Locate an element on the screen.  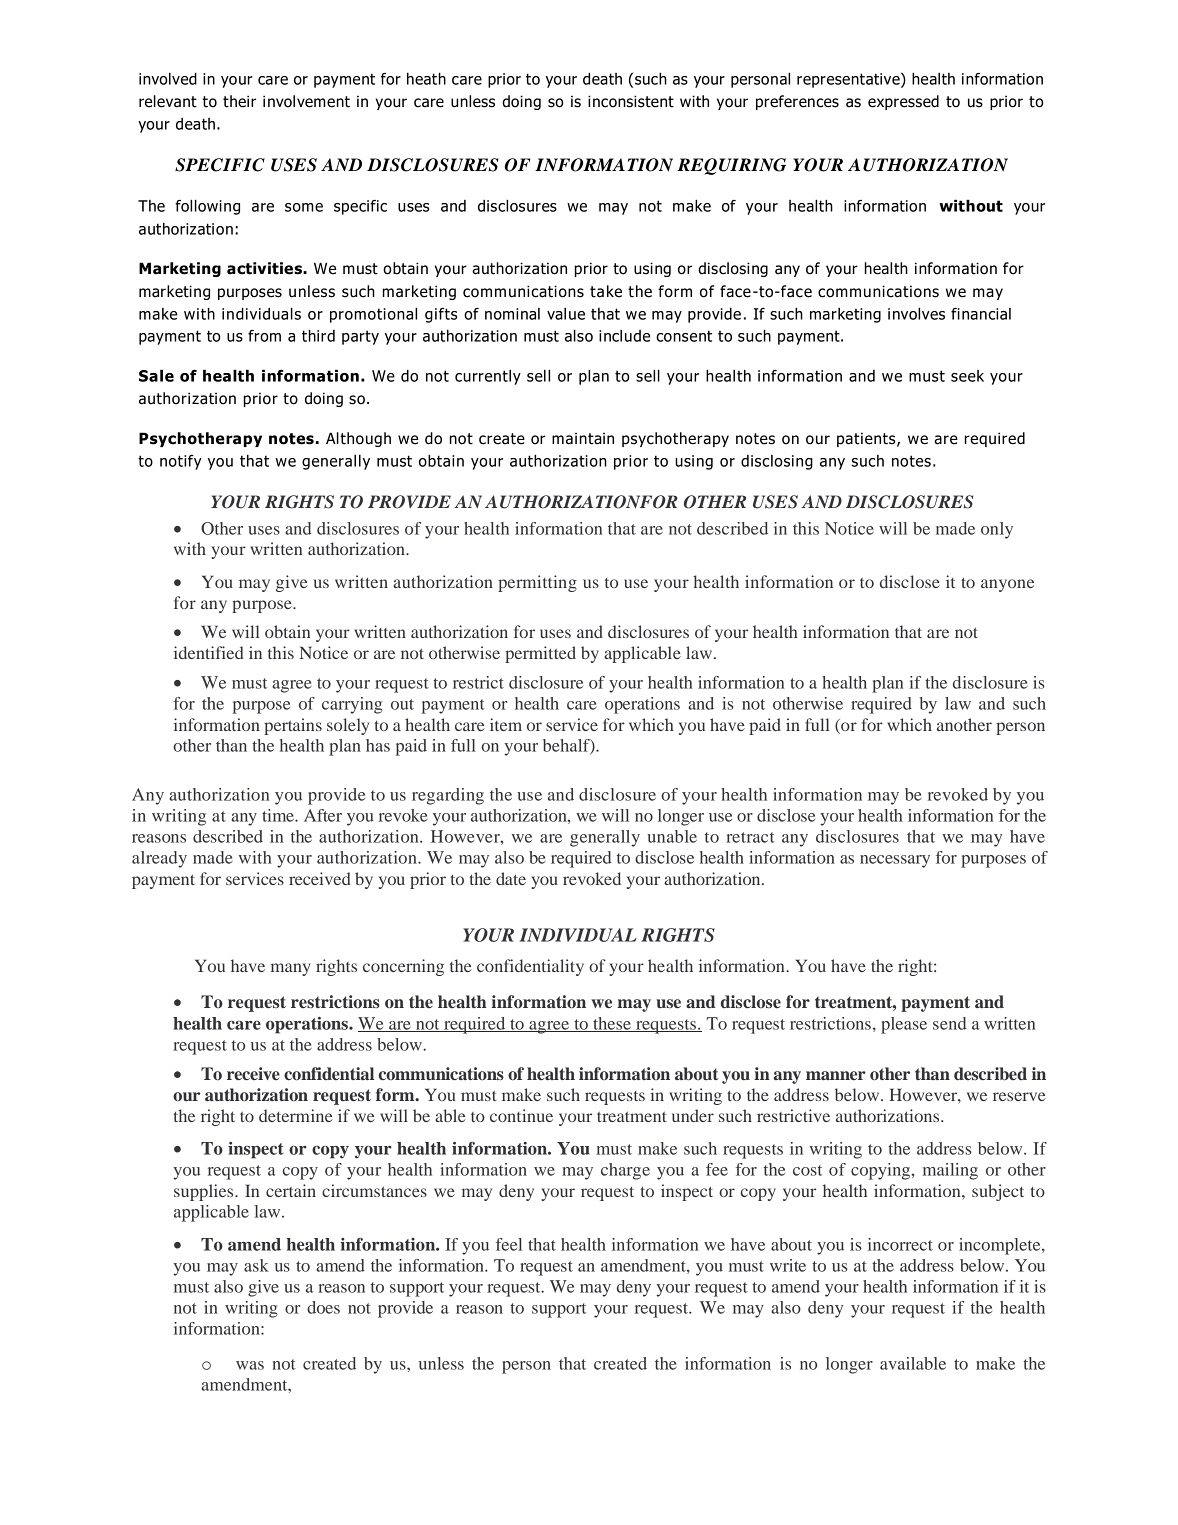
inconsistent is located at coordinates (631, 101).
